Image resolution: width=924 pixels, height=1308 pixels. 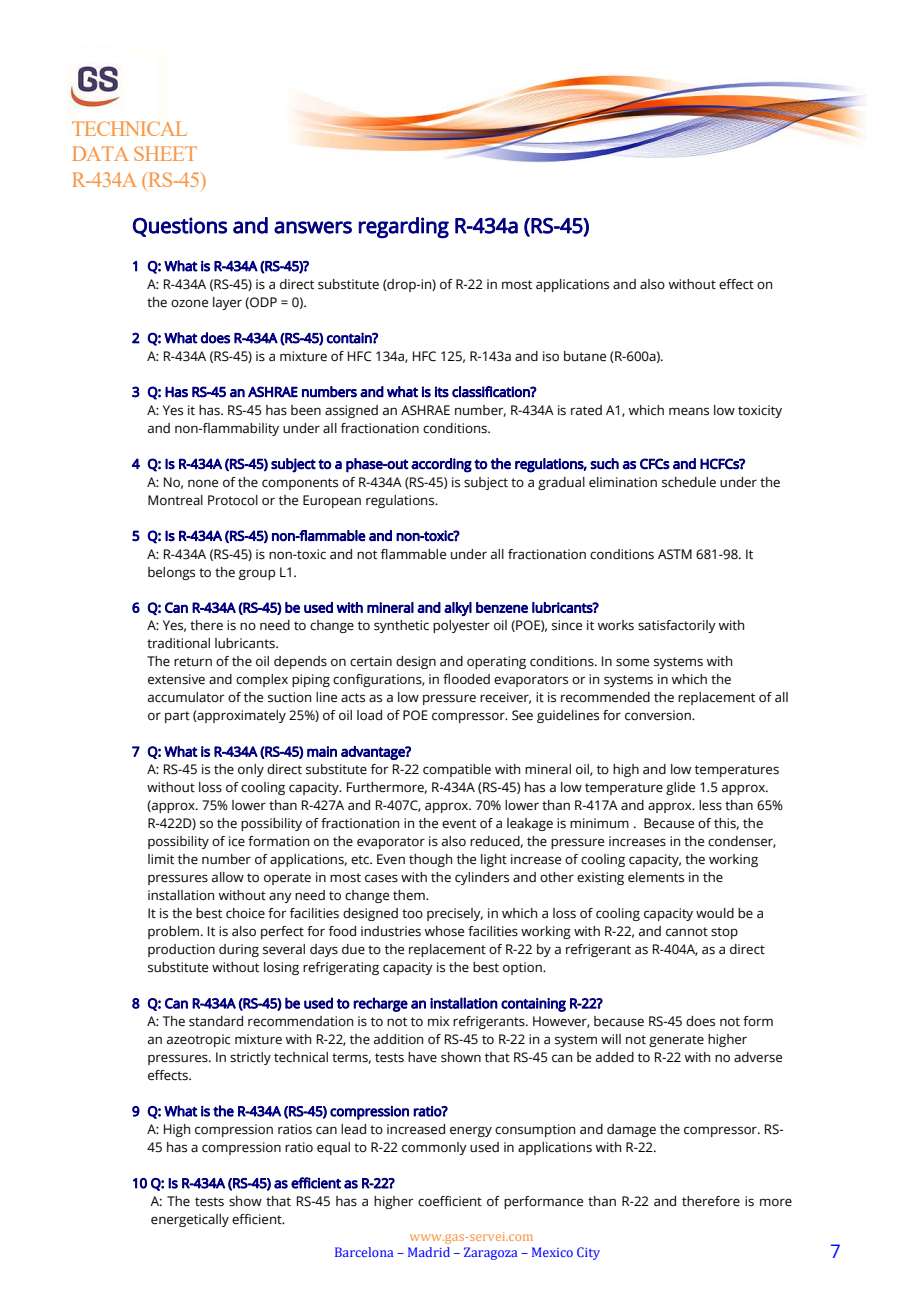 What do you see at coordinates (585, 356) in the image?
I see `butane` at bounding box center [585, 356].
